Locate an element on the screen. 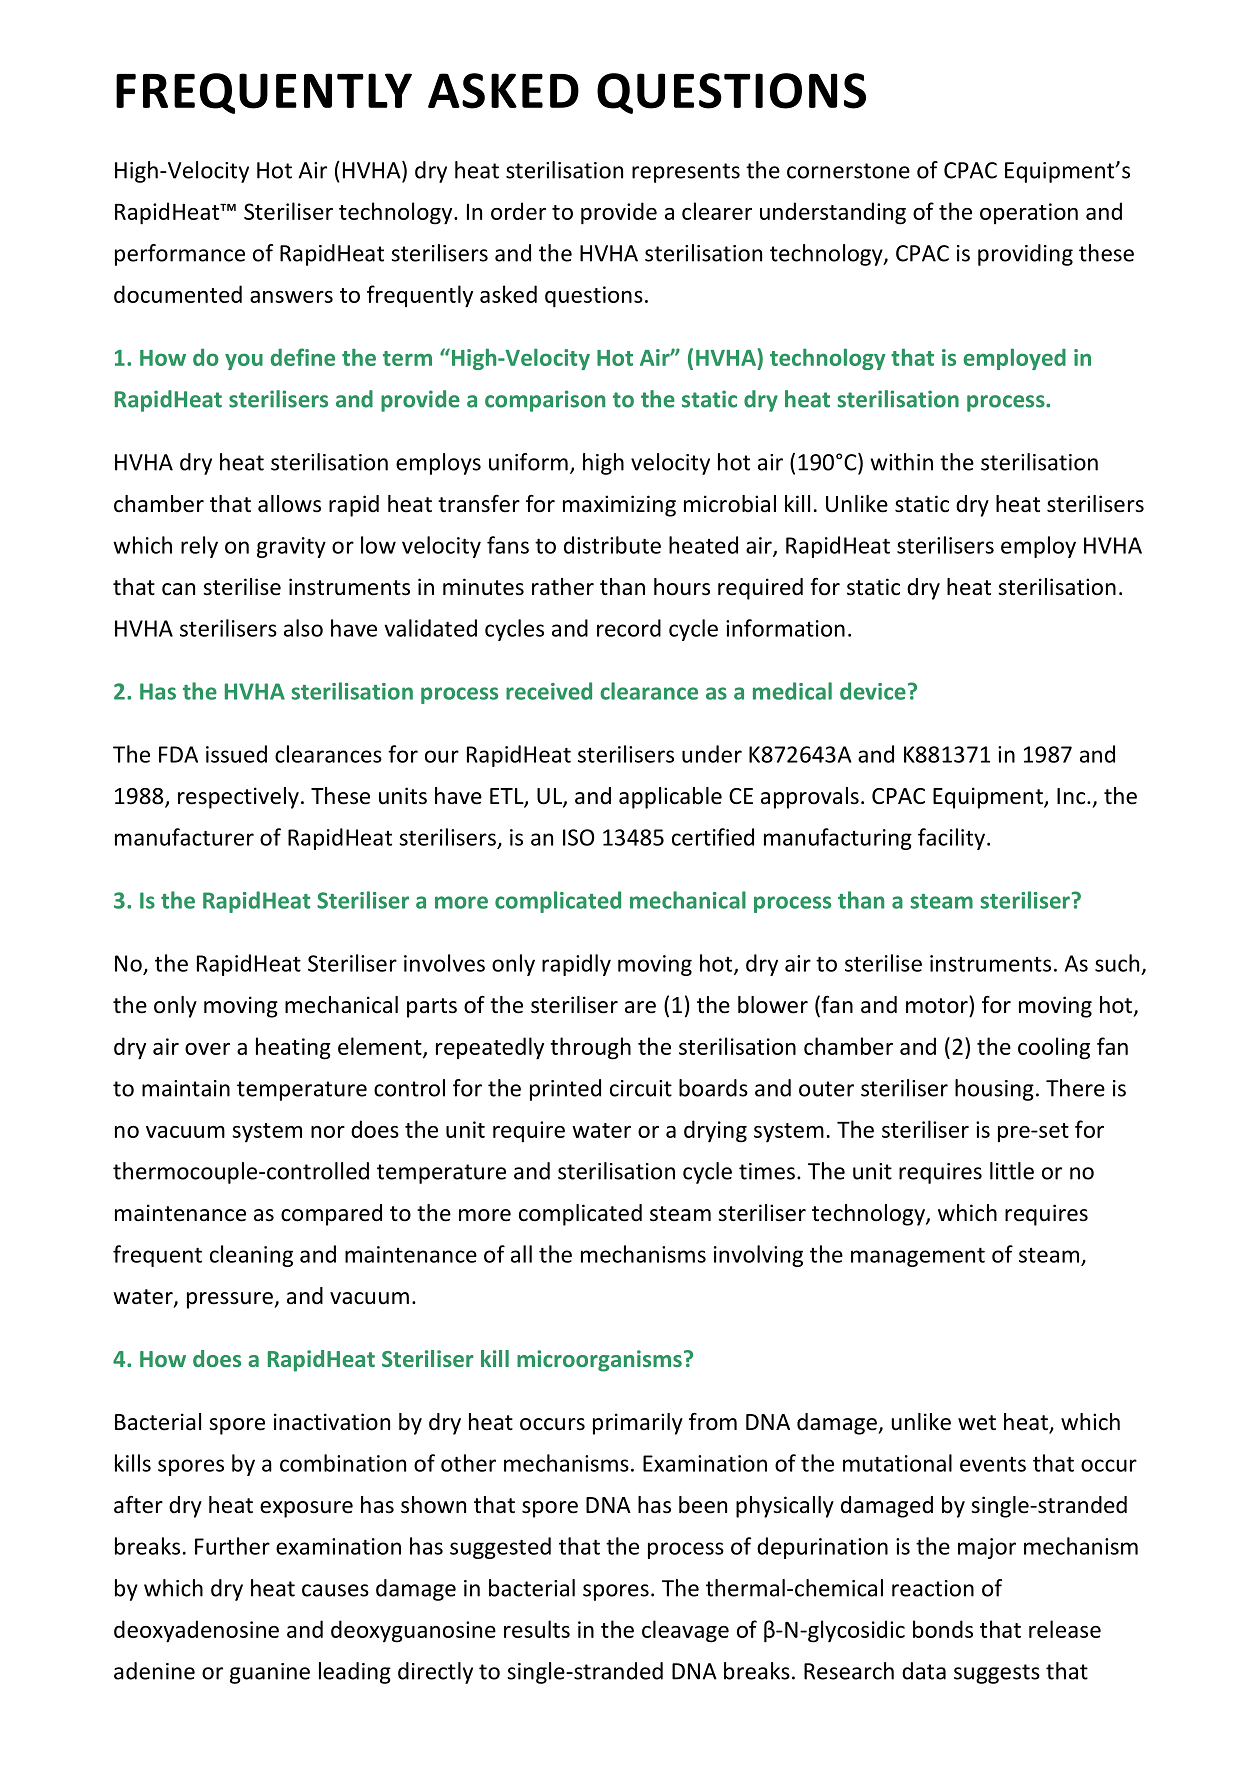  guanine is located at coordinates (270, 1673).
